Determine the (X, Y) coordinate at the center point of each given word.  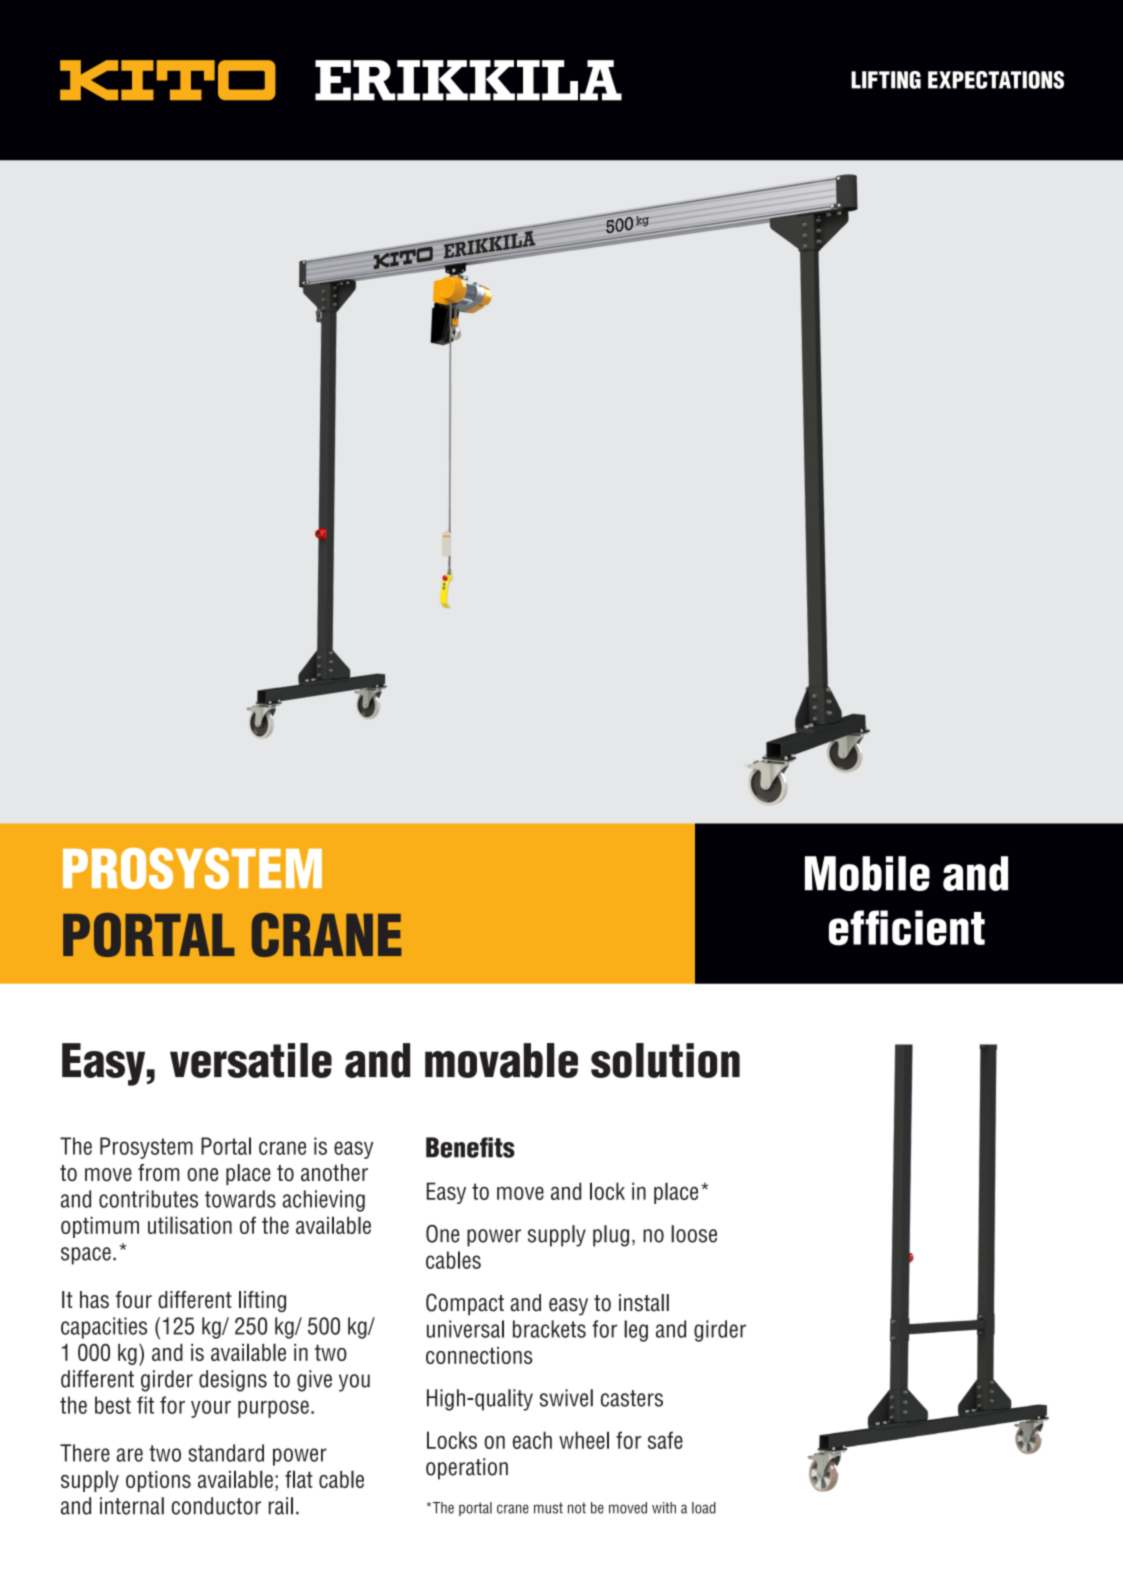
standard (226, 1453)
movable (501, 1060)
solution (665, 1060)
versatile (251, 1060)
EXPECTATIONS (996, 80)
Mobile (867, 873)
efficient (907, 928)
